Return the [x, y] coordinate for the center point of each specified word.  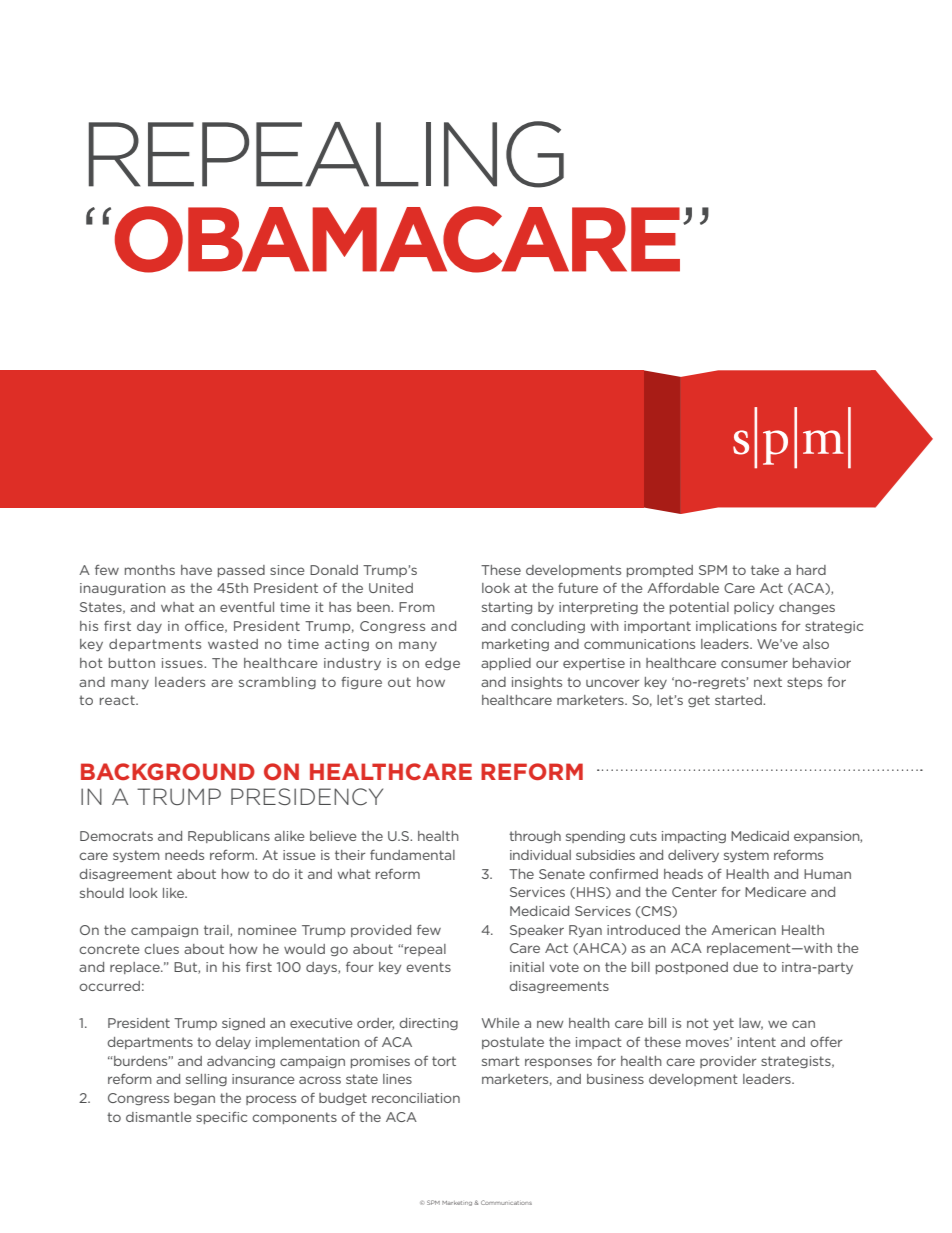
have [196, 570]
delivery [693, 856]
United [391, 588]
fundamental [412, 855]
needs [184, 855]
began [194, 1099]
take [765, 570]
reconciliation [416, 1098]
